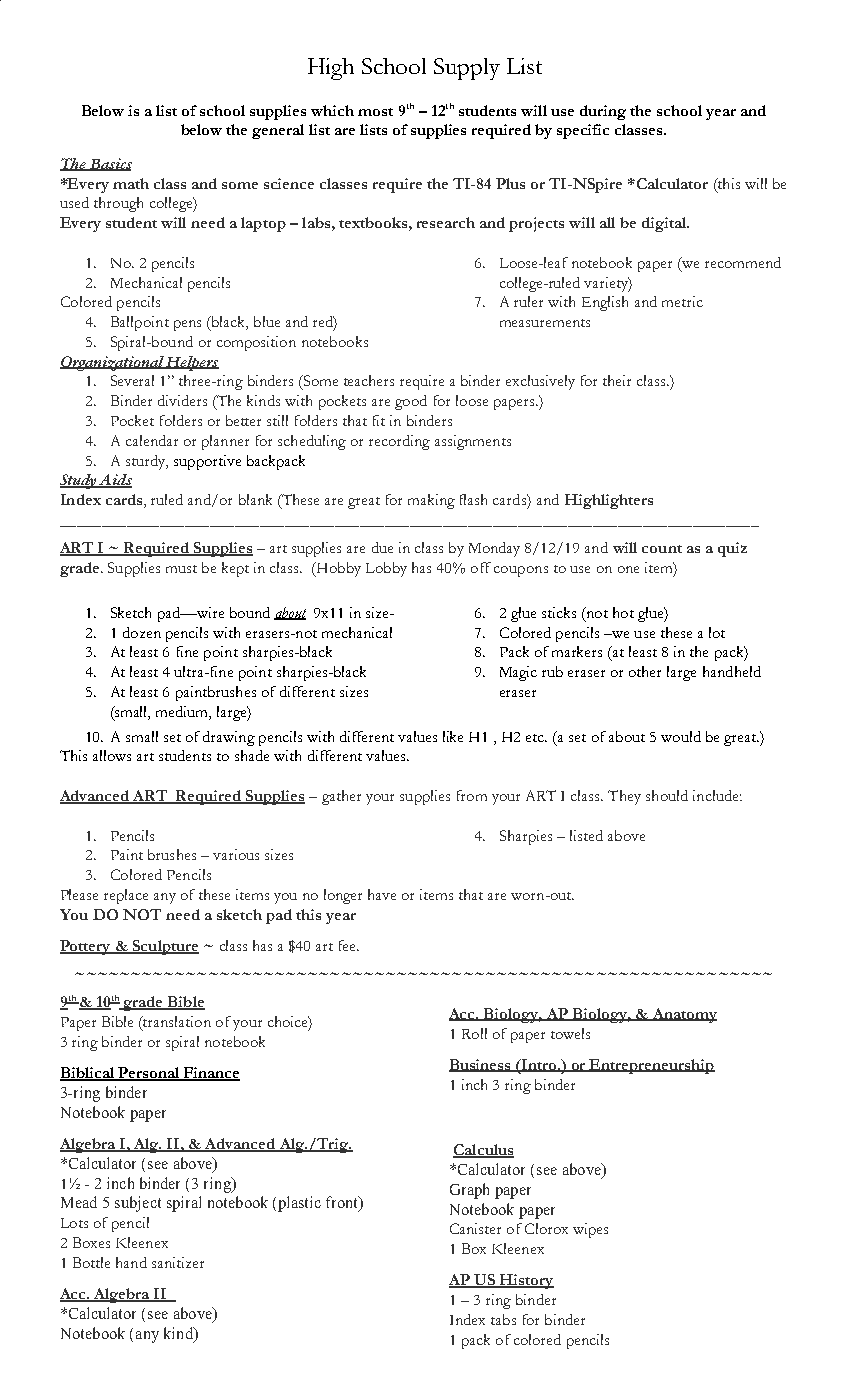  What do you see at coordinates (349, 945) in the page?
I see `fee` at bounding box center [349, 945].
